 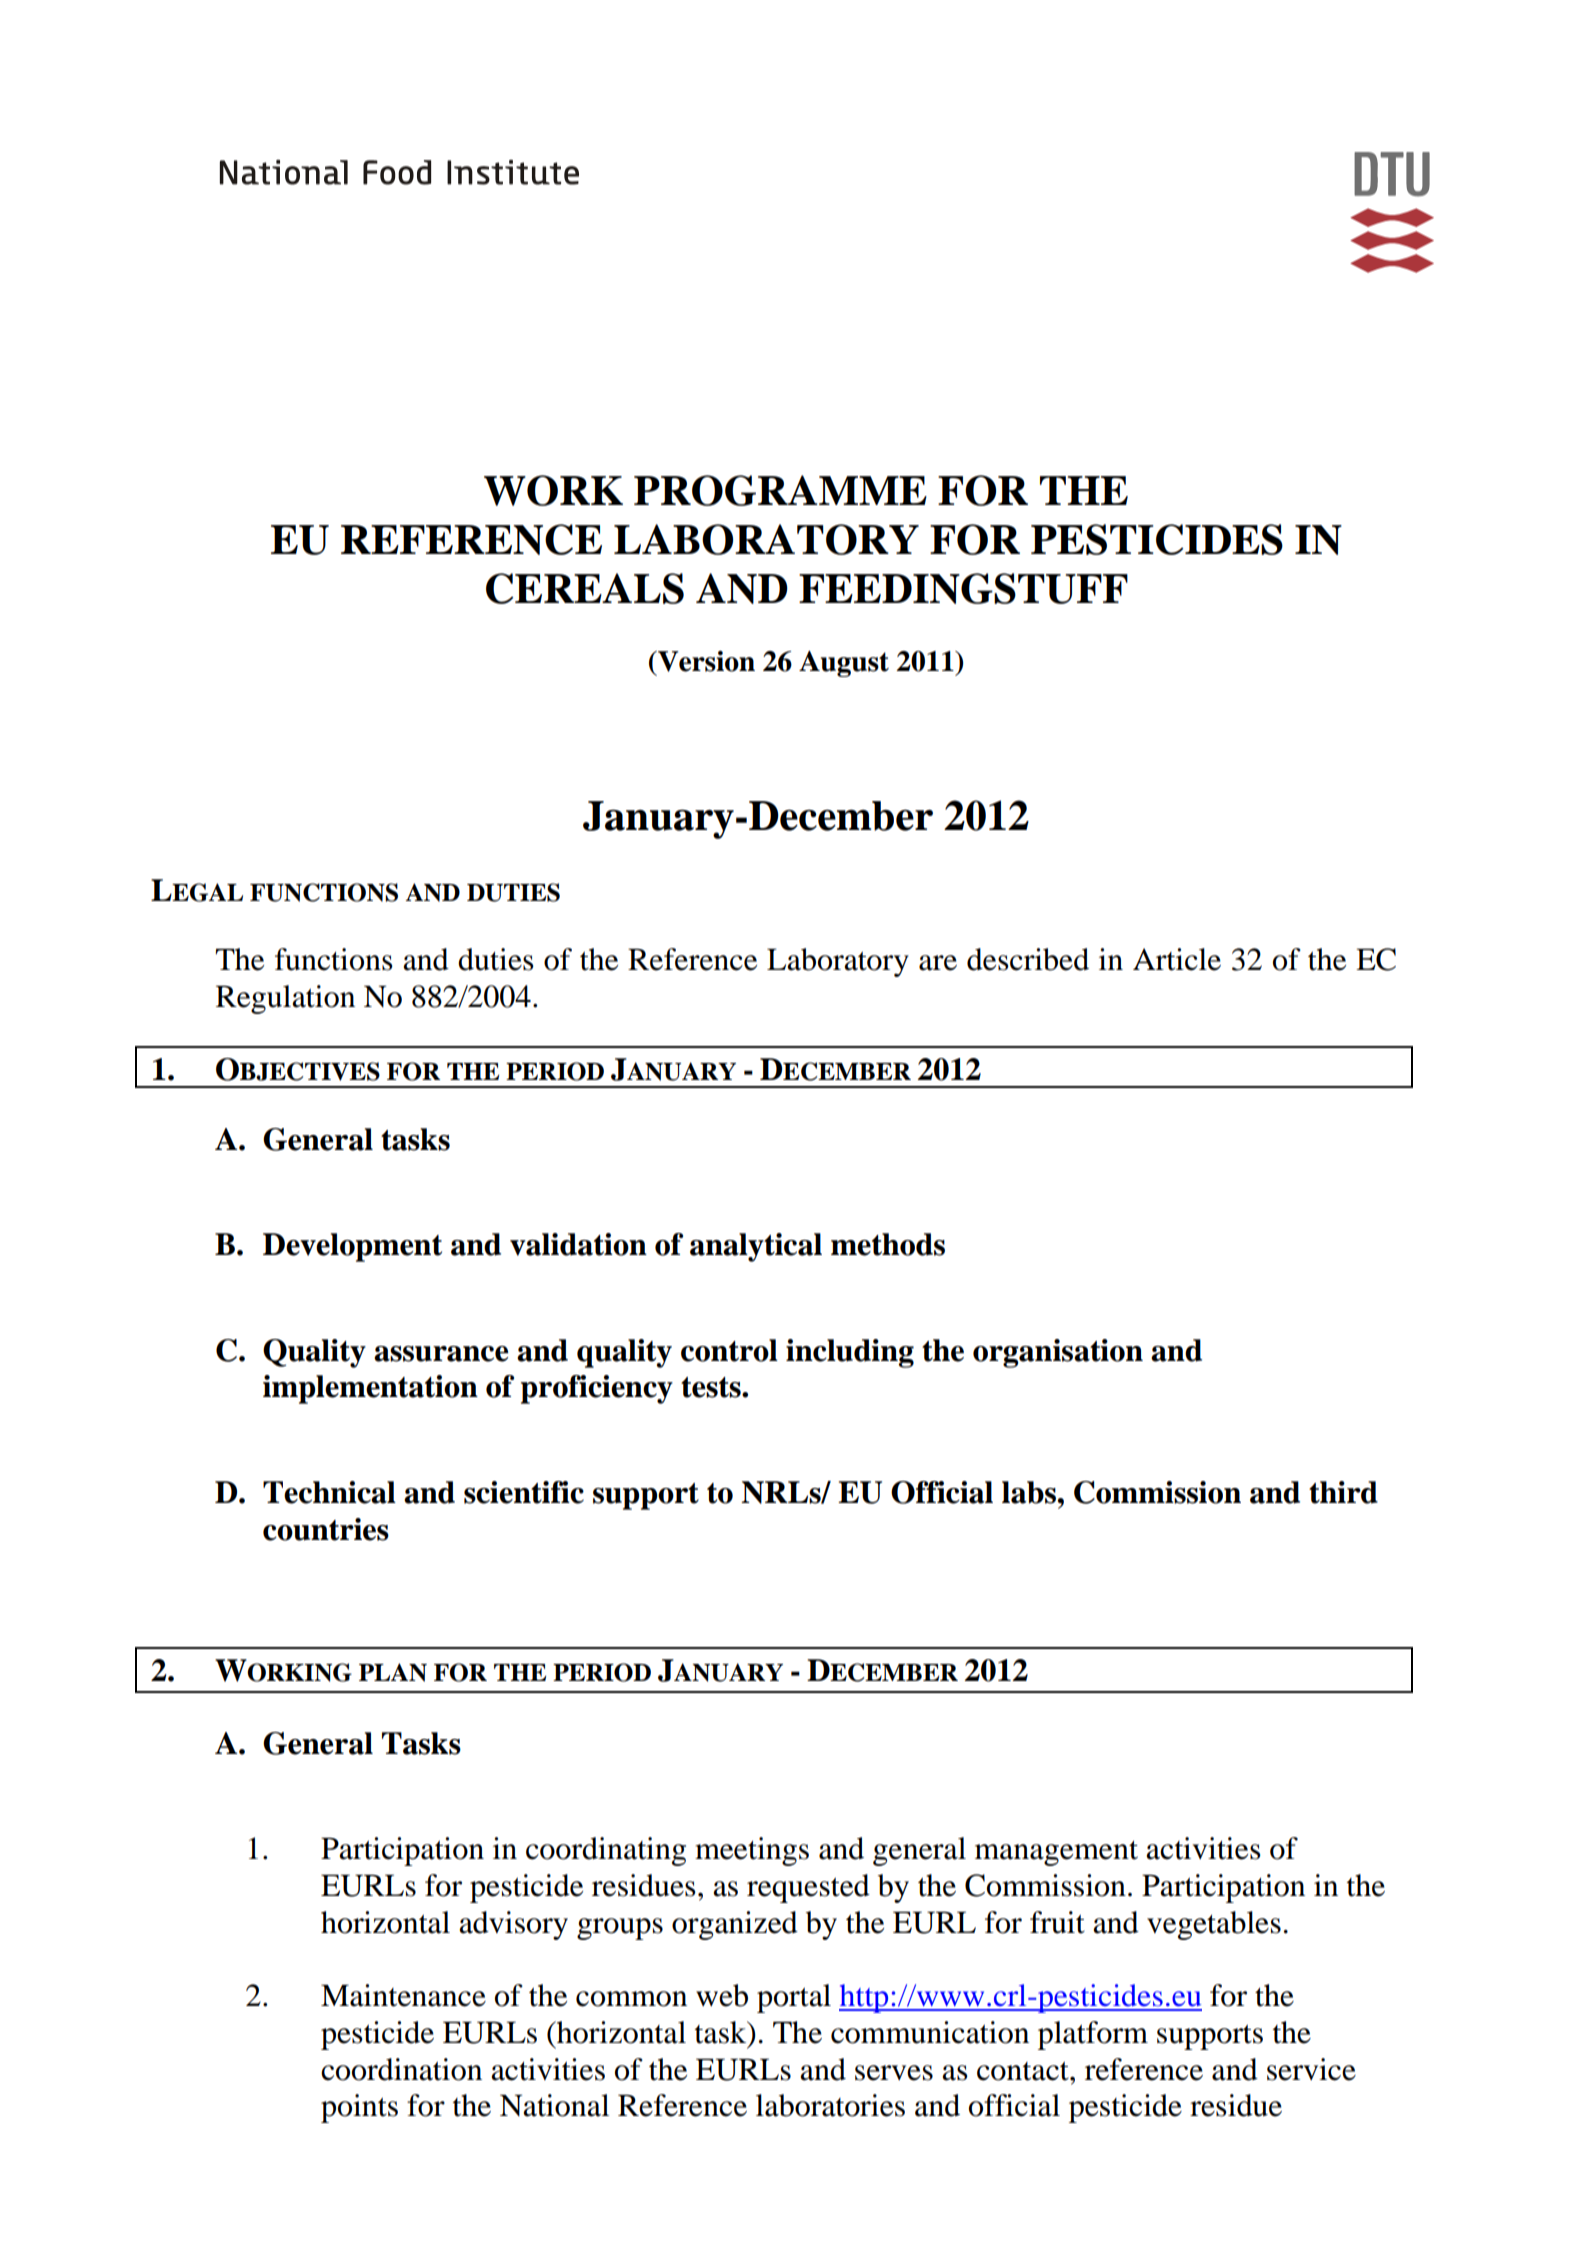 What do you see at coordinates (585, 588) in the document?
I see `CEREALS` at bounding box center [585, 588].
